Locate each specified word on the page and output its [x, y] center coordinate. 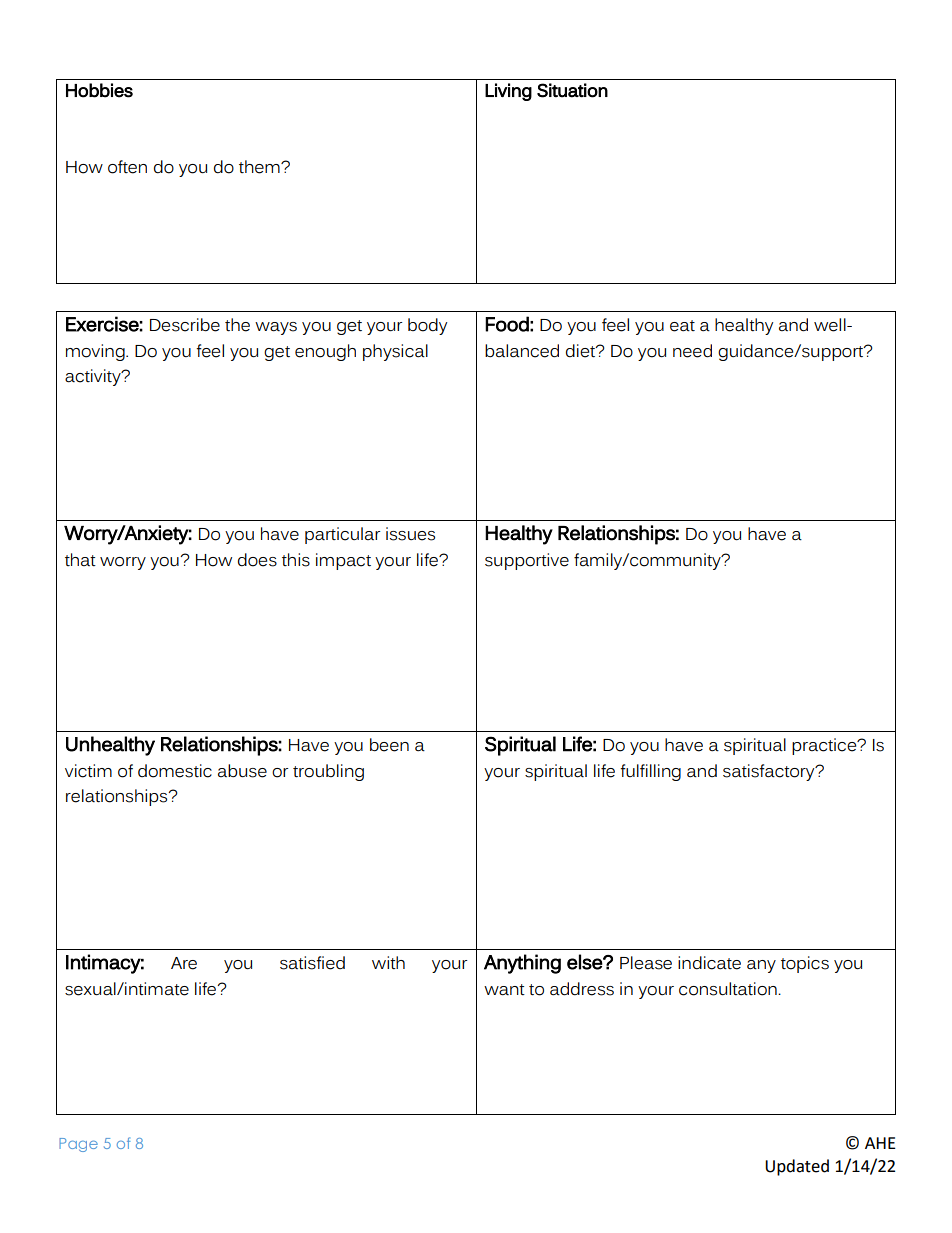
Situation [572, 90]
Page [78, 1145]
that [80, 559]
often [127, 167]
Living [508, 92]
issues [410, 534]
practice [825, 746]
